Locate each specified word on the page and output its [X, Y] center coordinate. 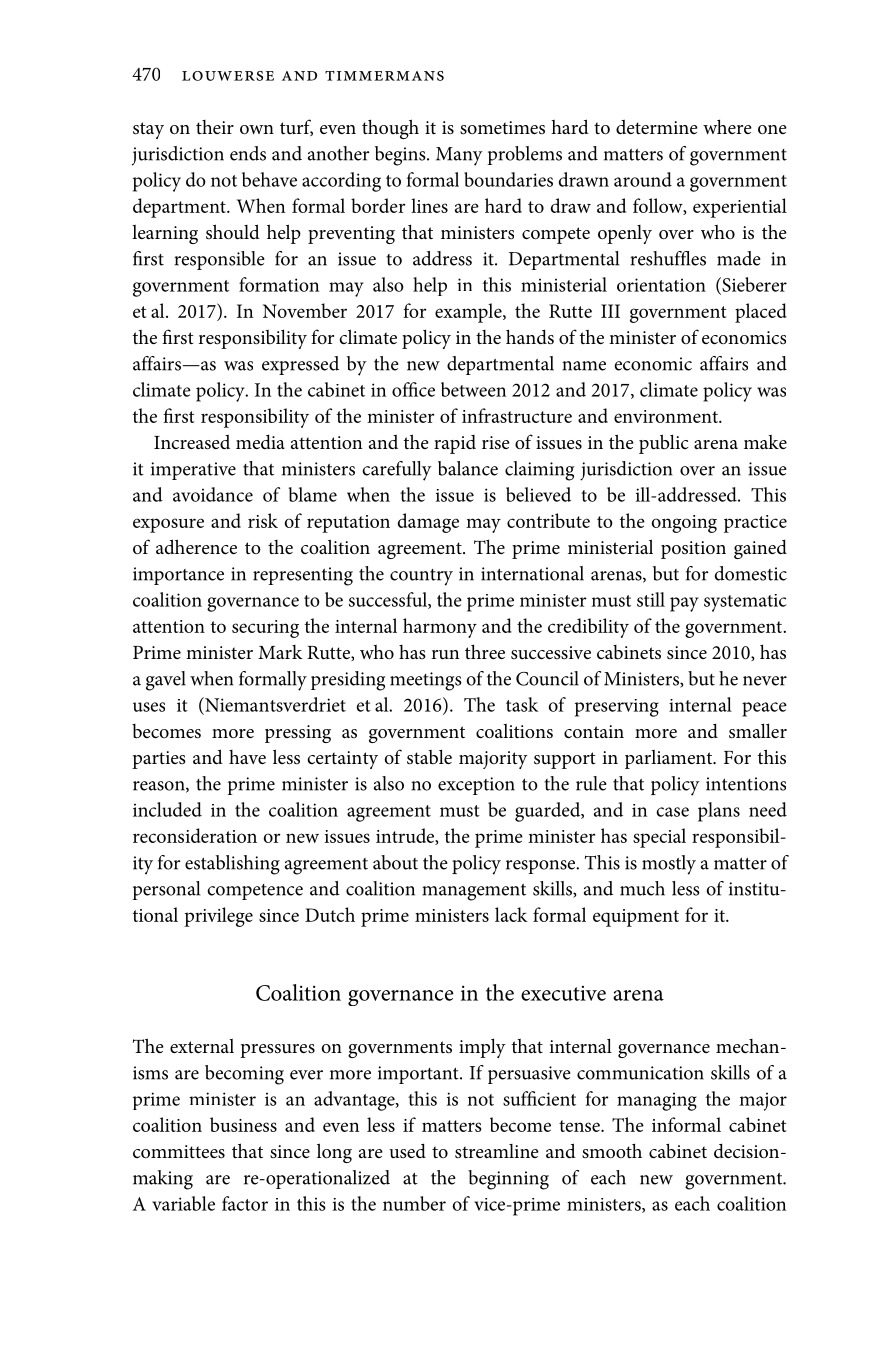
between [473, 389]
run [445, 655]
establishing [232, 865]
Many [459, 156]
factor [245, 1203]
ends [248, 153]
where [727, 126]
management [474, 892]
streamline [497, 1151]
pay [684, 604]
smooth [612, 1151]
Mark [280, 652]
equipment [636, 918]
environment [667, 416]
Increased [192, 442]
